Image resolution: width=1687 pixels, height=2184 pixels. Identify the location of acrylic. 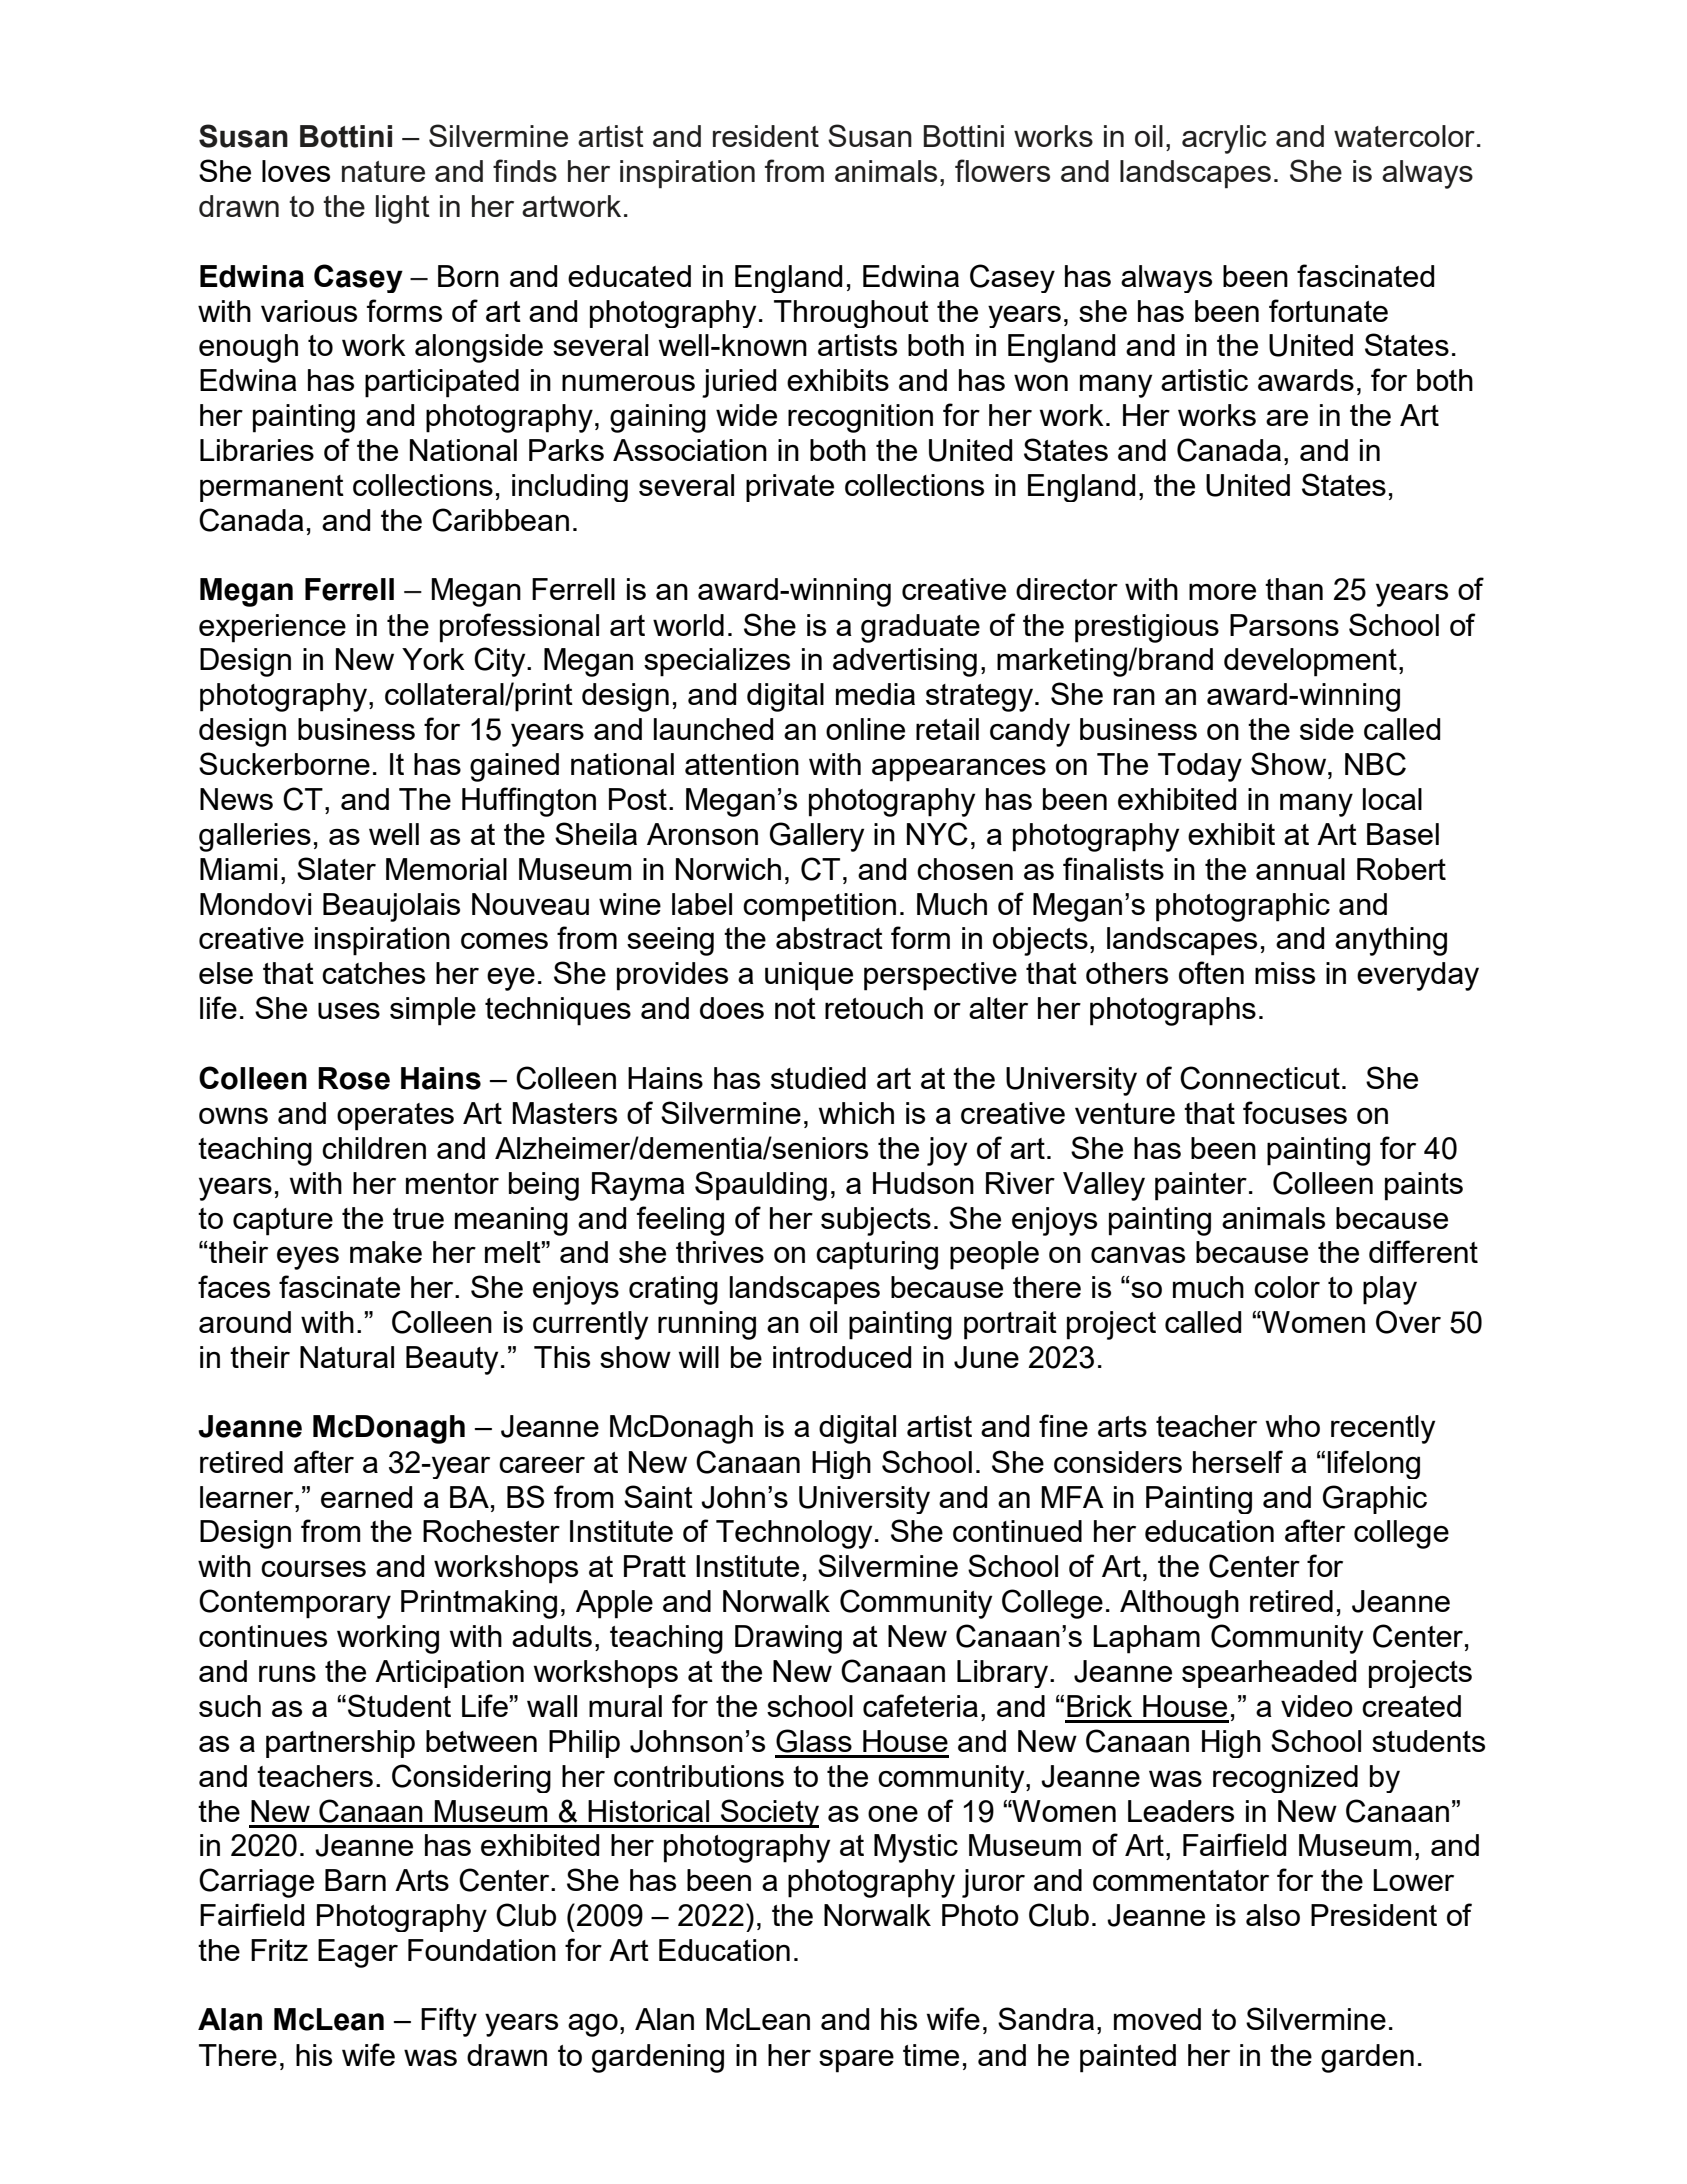
(1224, 139).
